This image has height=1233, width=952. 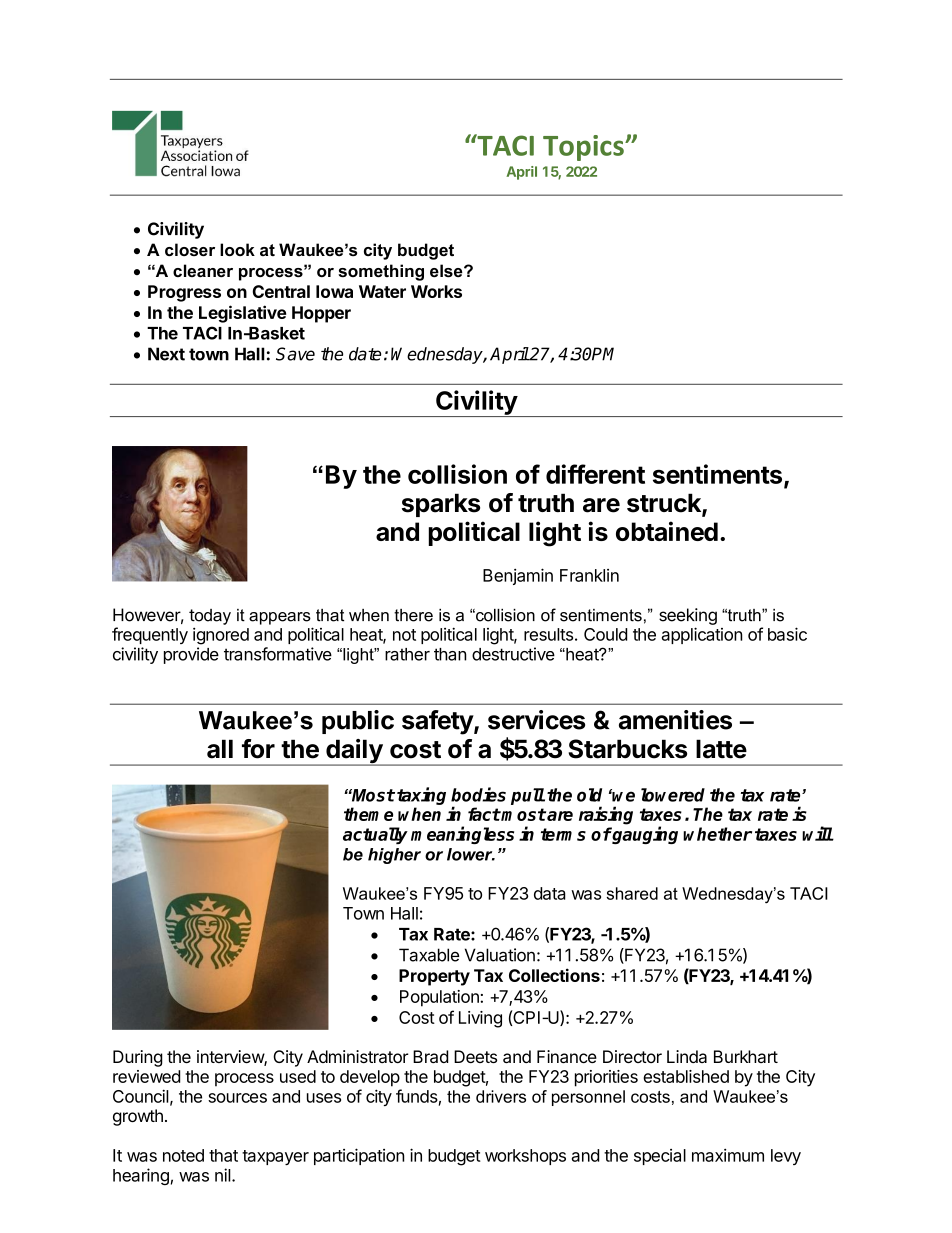 I want to click on than, so click(x=450, y=654).
